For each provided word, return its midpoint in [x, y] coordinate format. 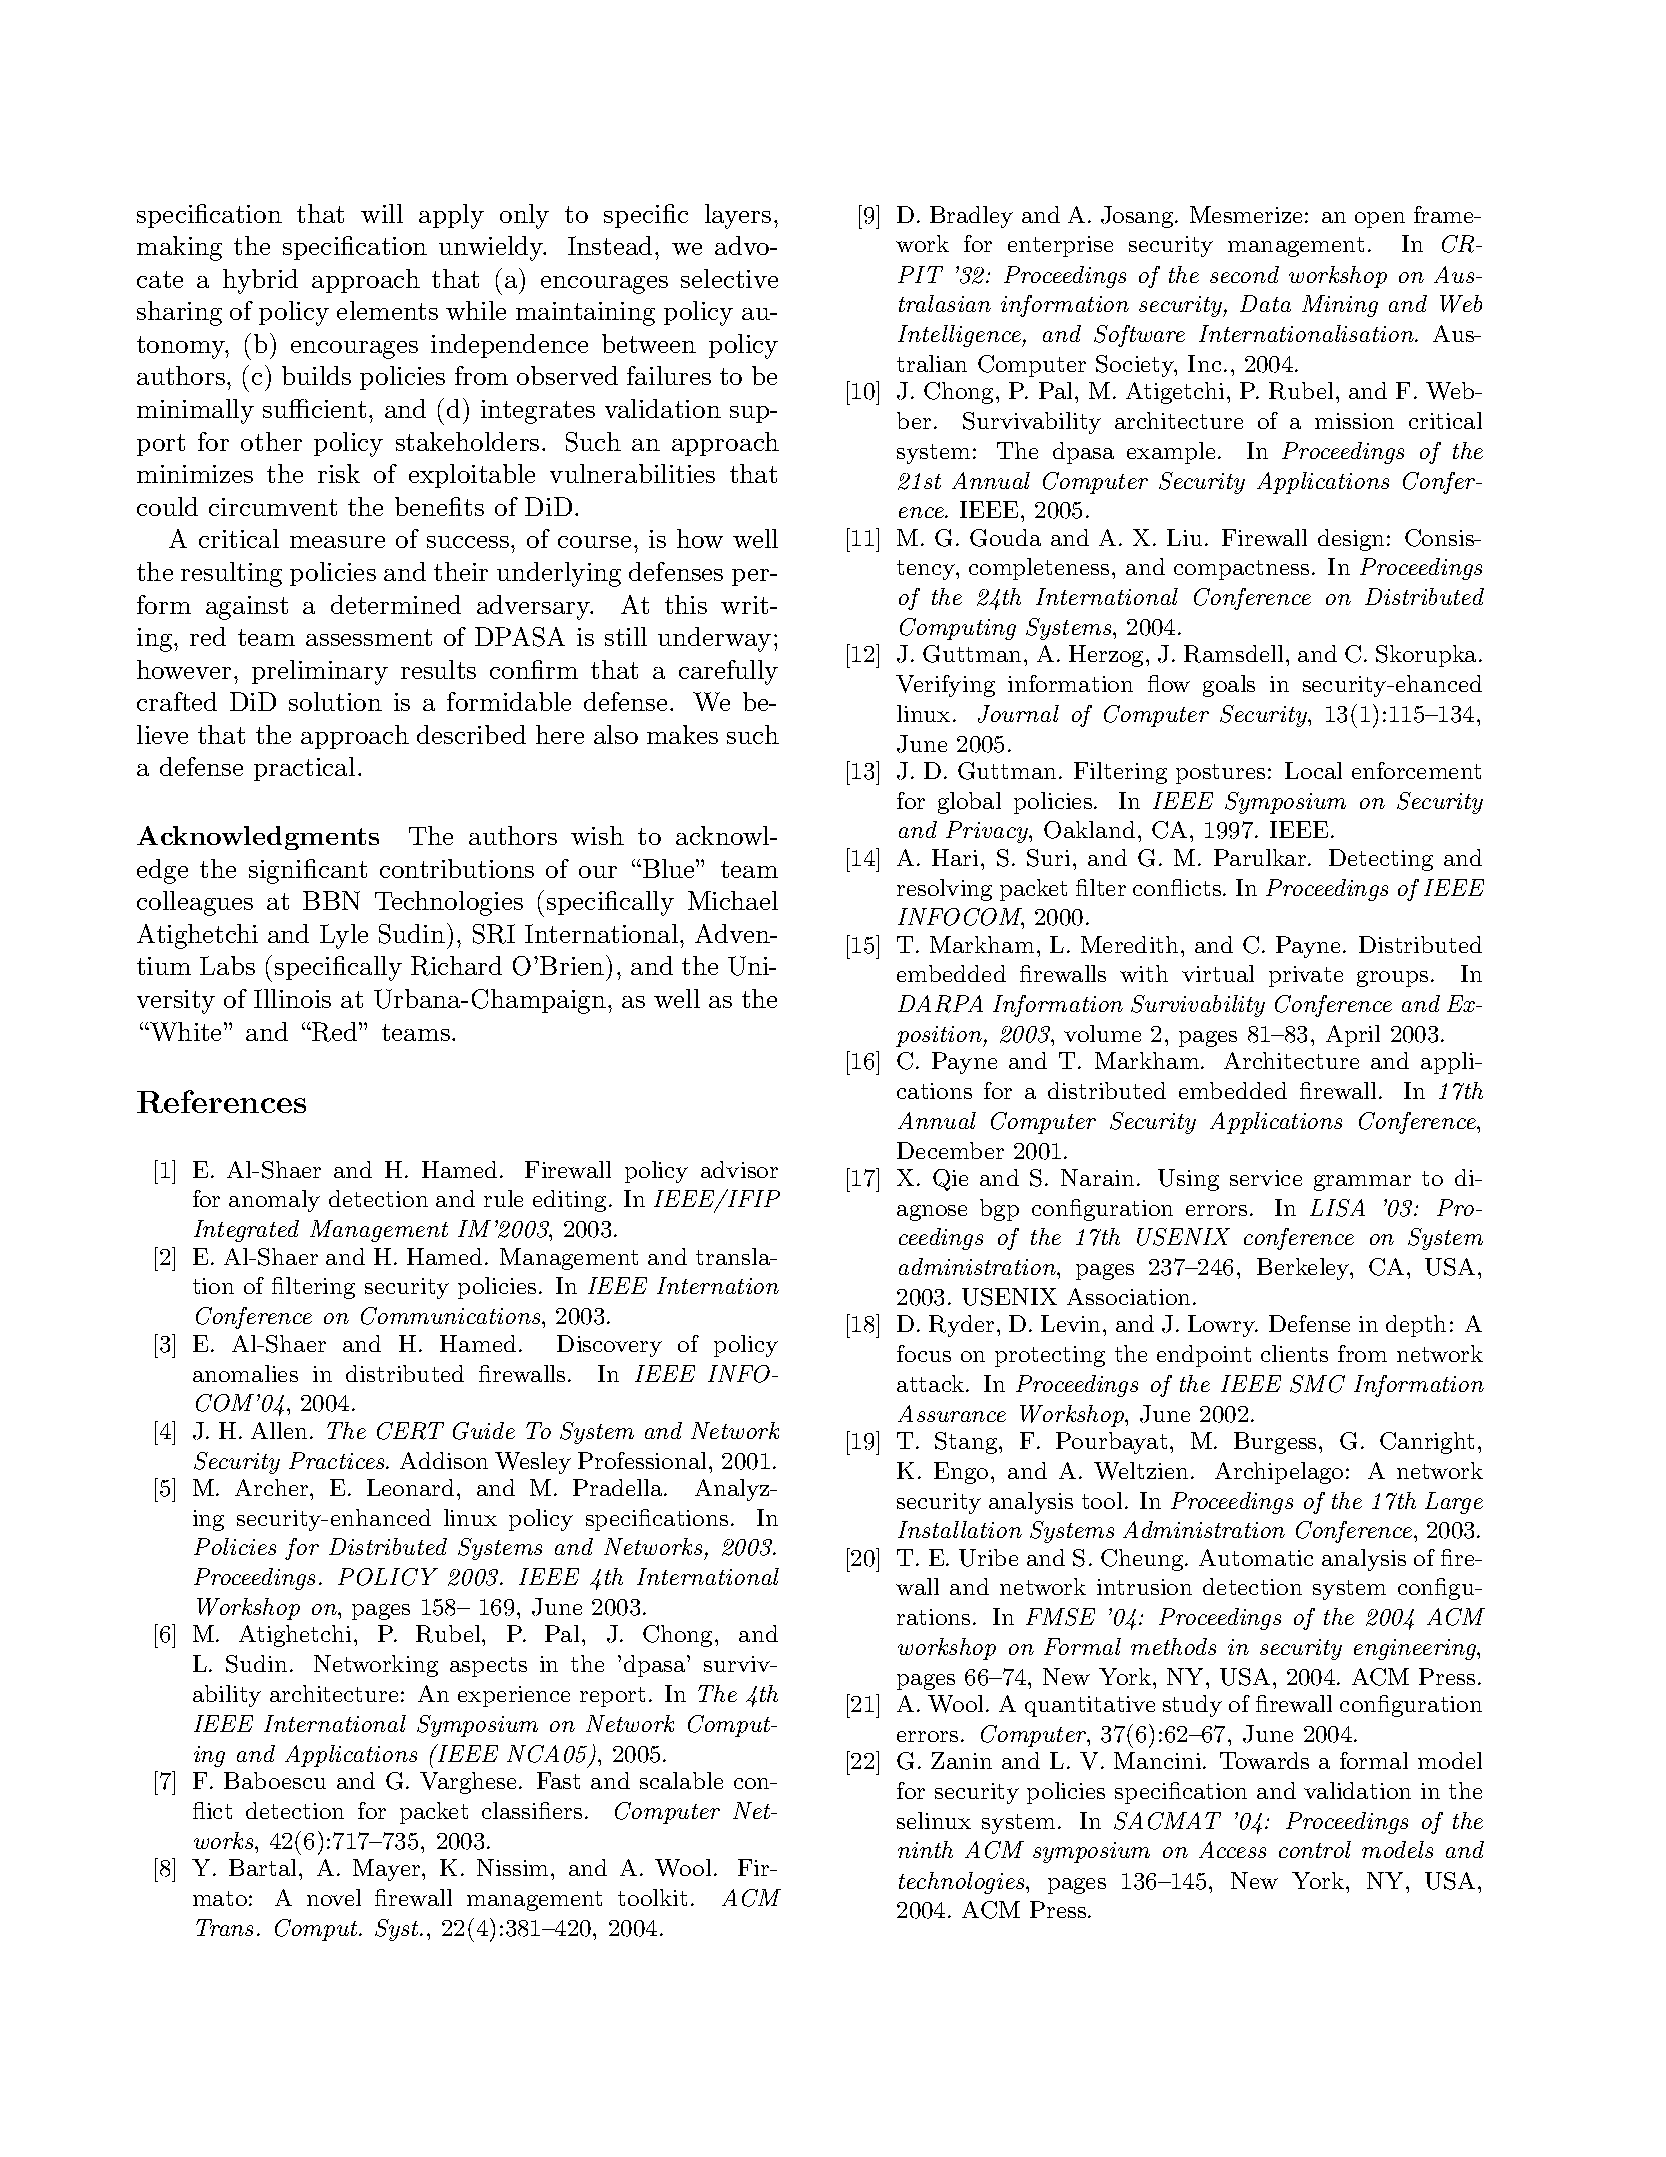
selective [729, 278]
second [1244, 274]
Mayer [388, 1870]
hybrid [260, 281]
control [1315, 1849]
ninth [925, 1849]
